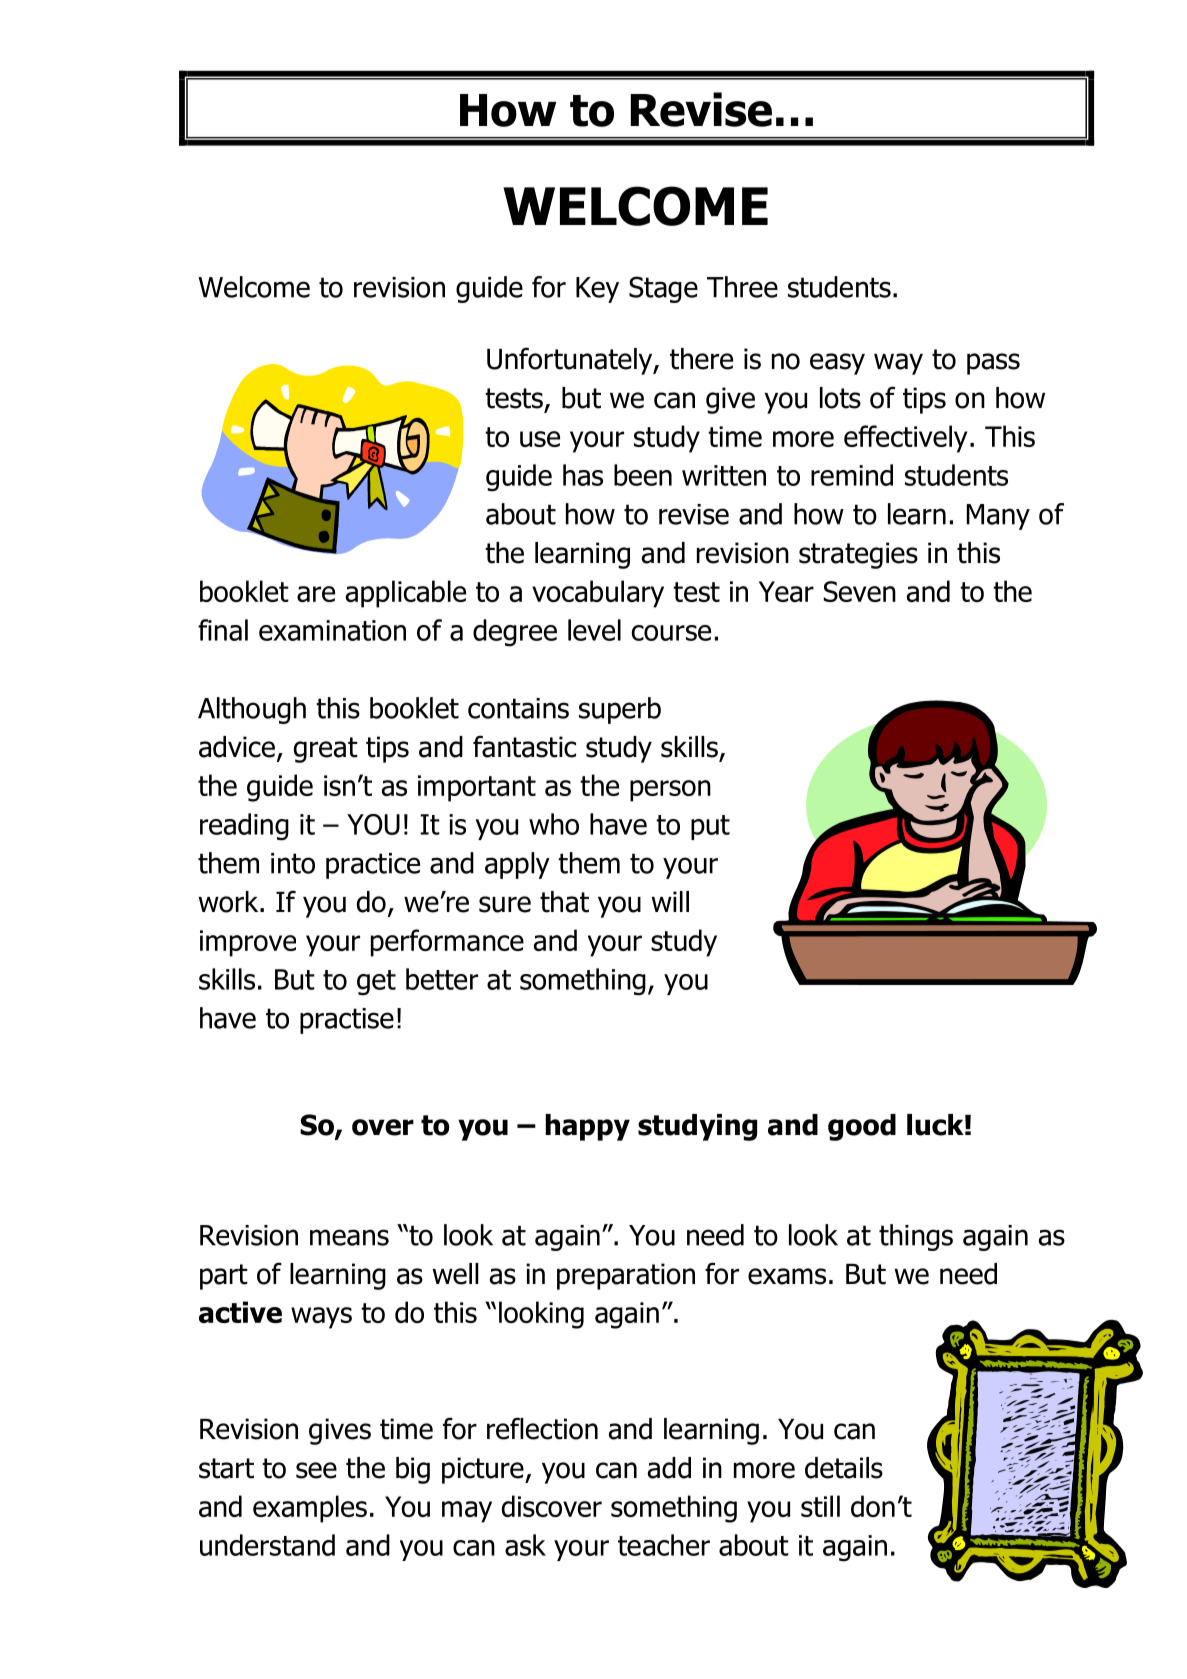 The image size is (1187, 1679). I want to click on Key, so click(597, 290).
